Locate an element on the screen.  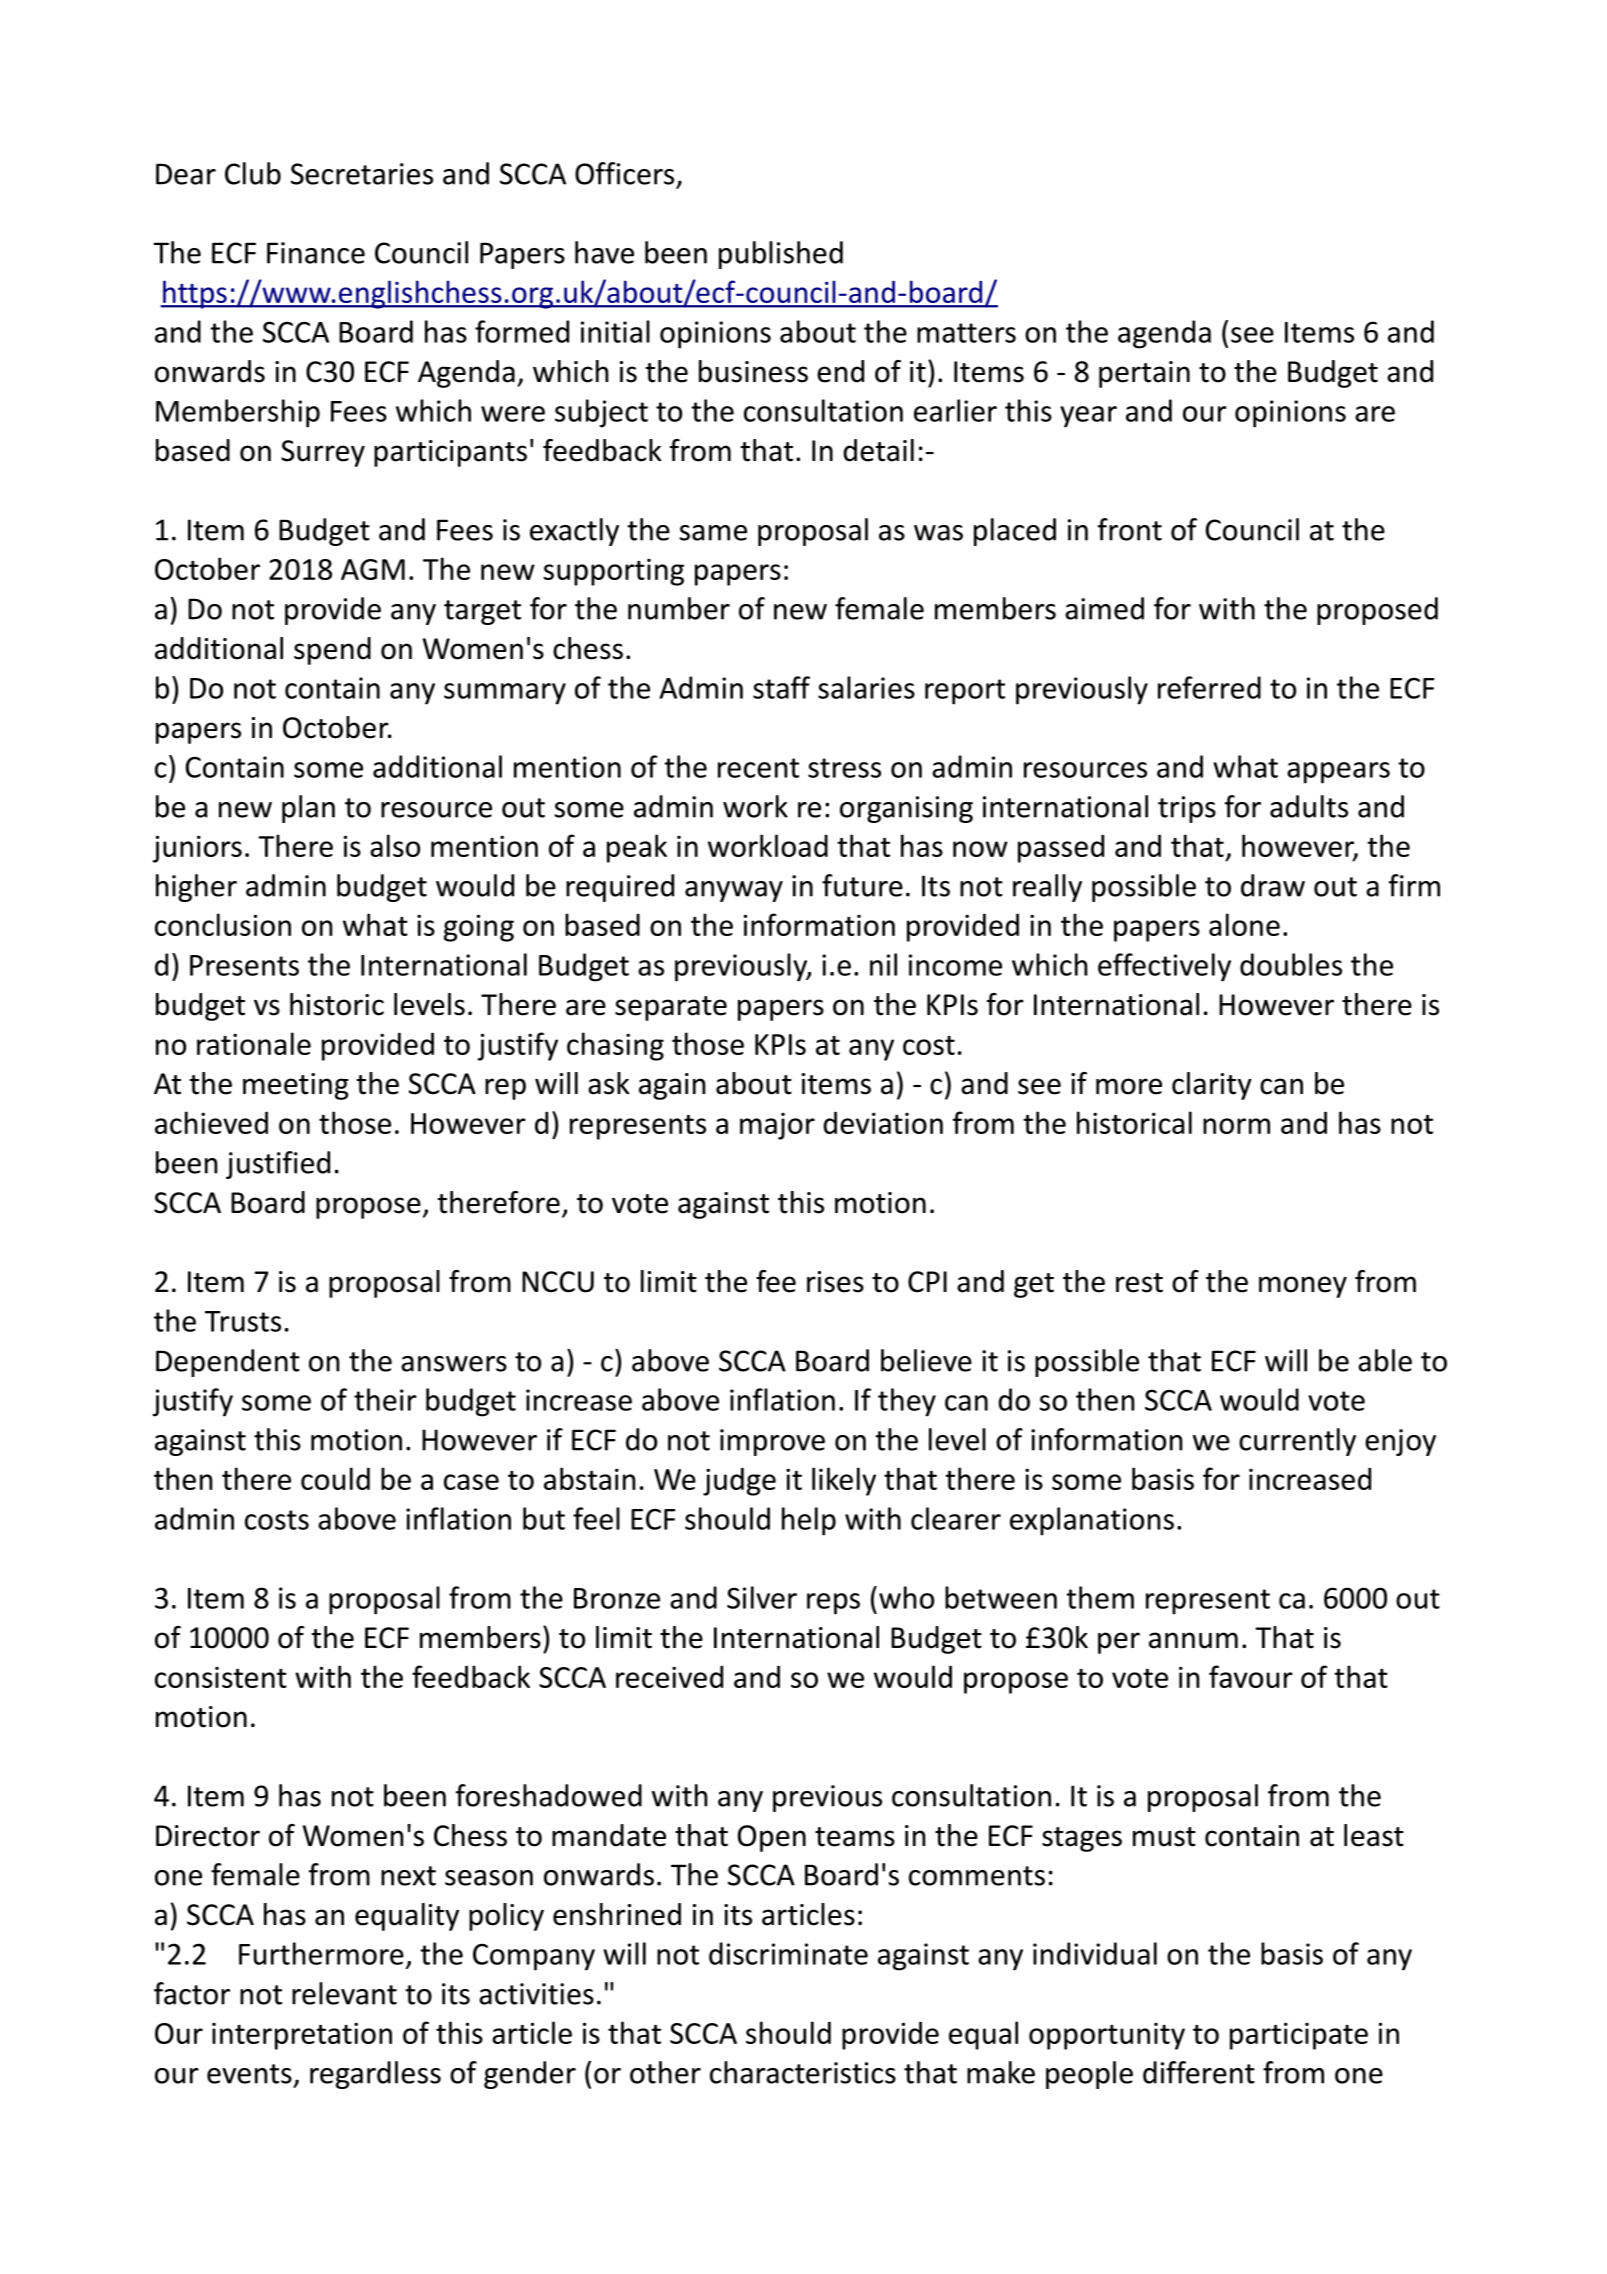
participate is located at coordinates (1299, 2036).
